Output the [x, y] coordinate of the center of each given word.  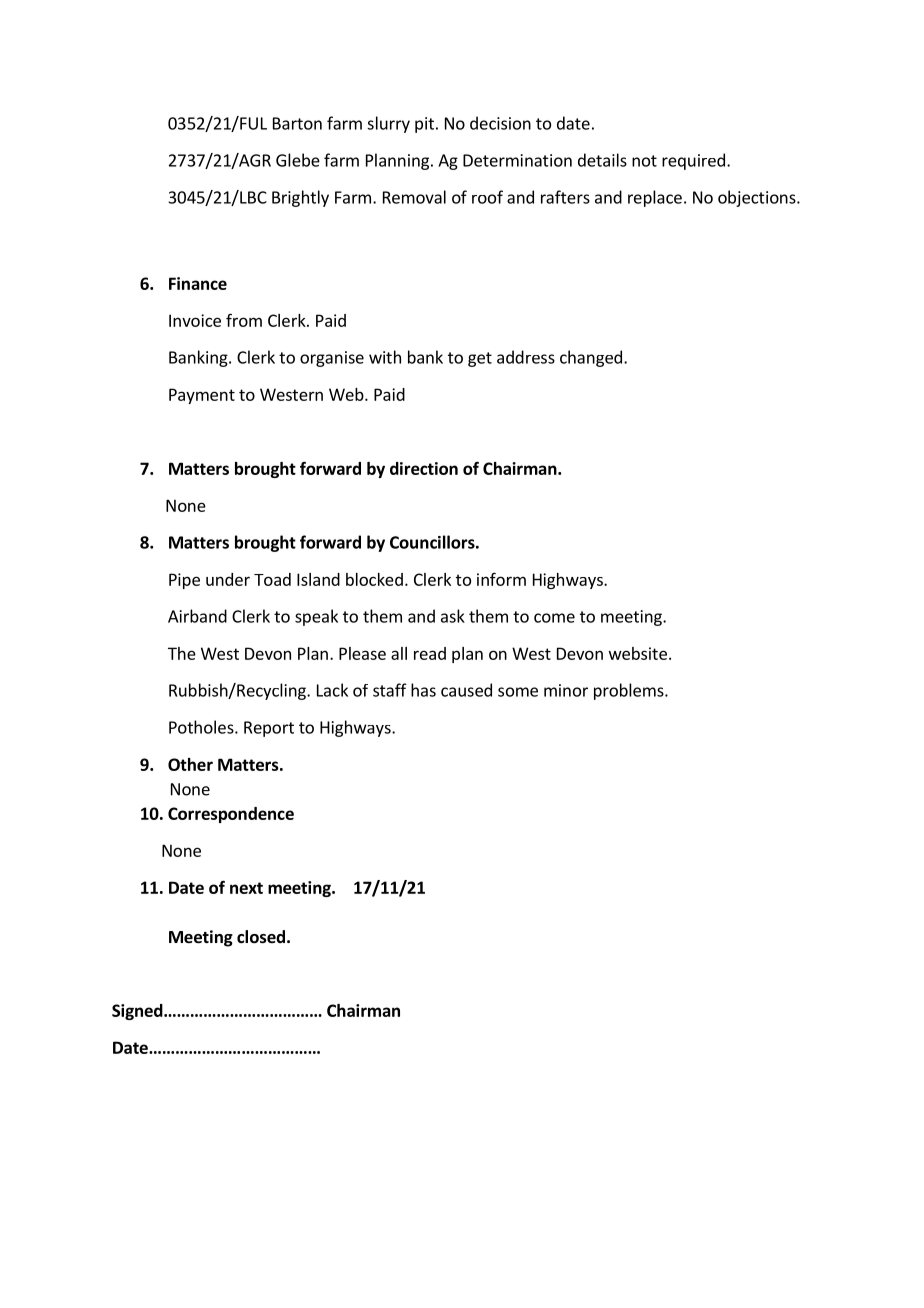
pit [424, 125]
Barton [297, 123]
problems [630, 691]
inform [501, 579]
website [638, 653]
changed [591, 358]
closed [261, 937]
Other [190, 764]
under [228, 579]
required [693, 161]
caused [466, 690]
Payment [202, 396]
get [480, 359]
